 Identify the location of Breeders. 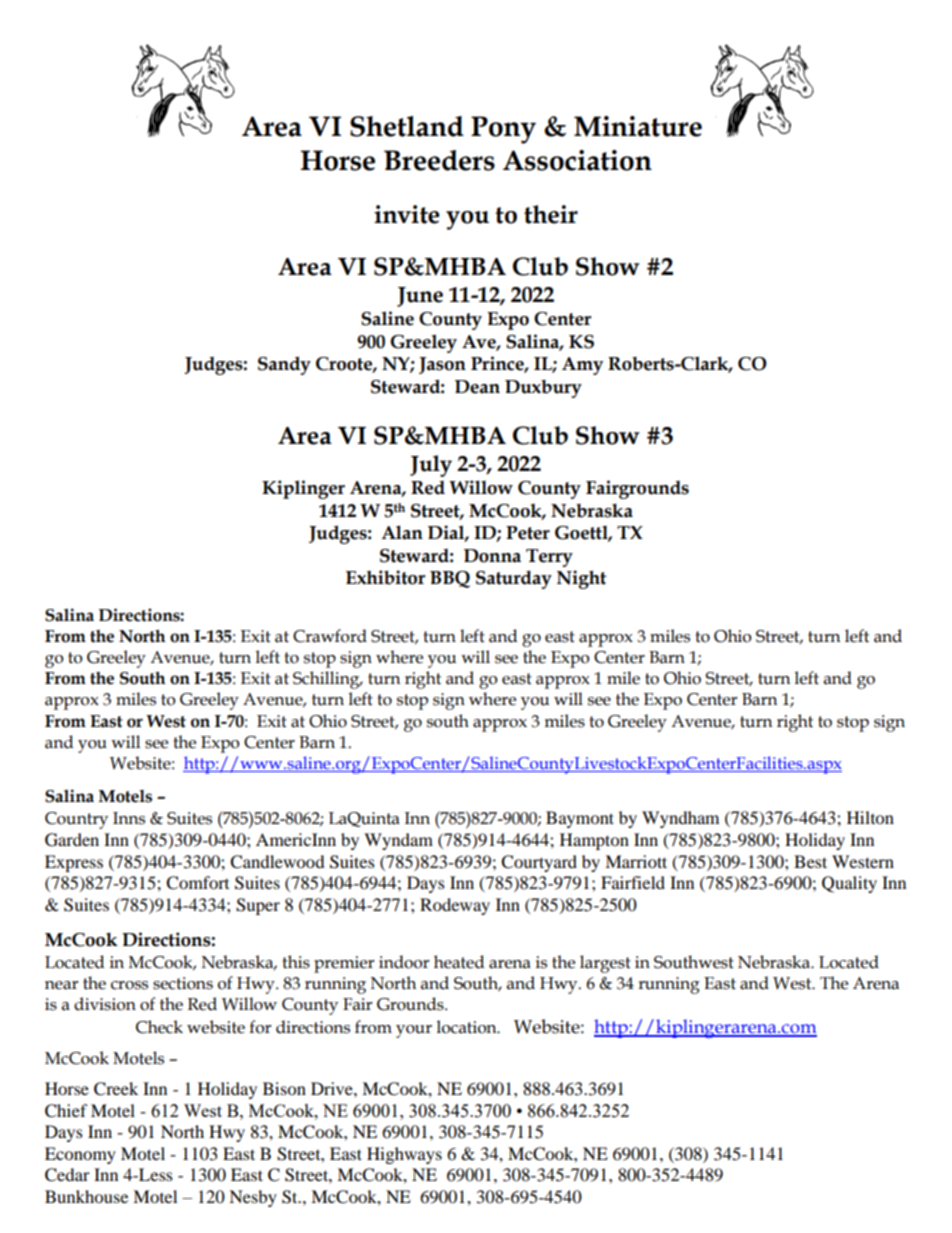
(439, 160).
